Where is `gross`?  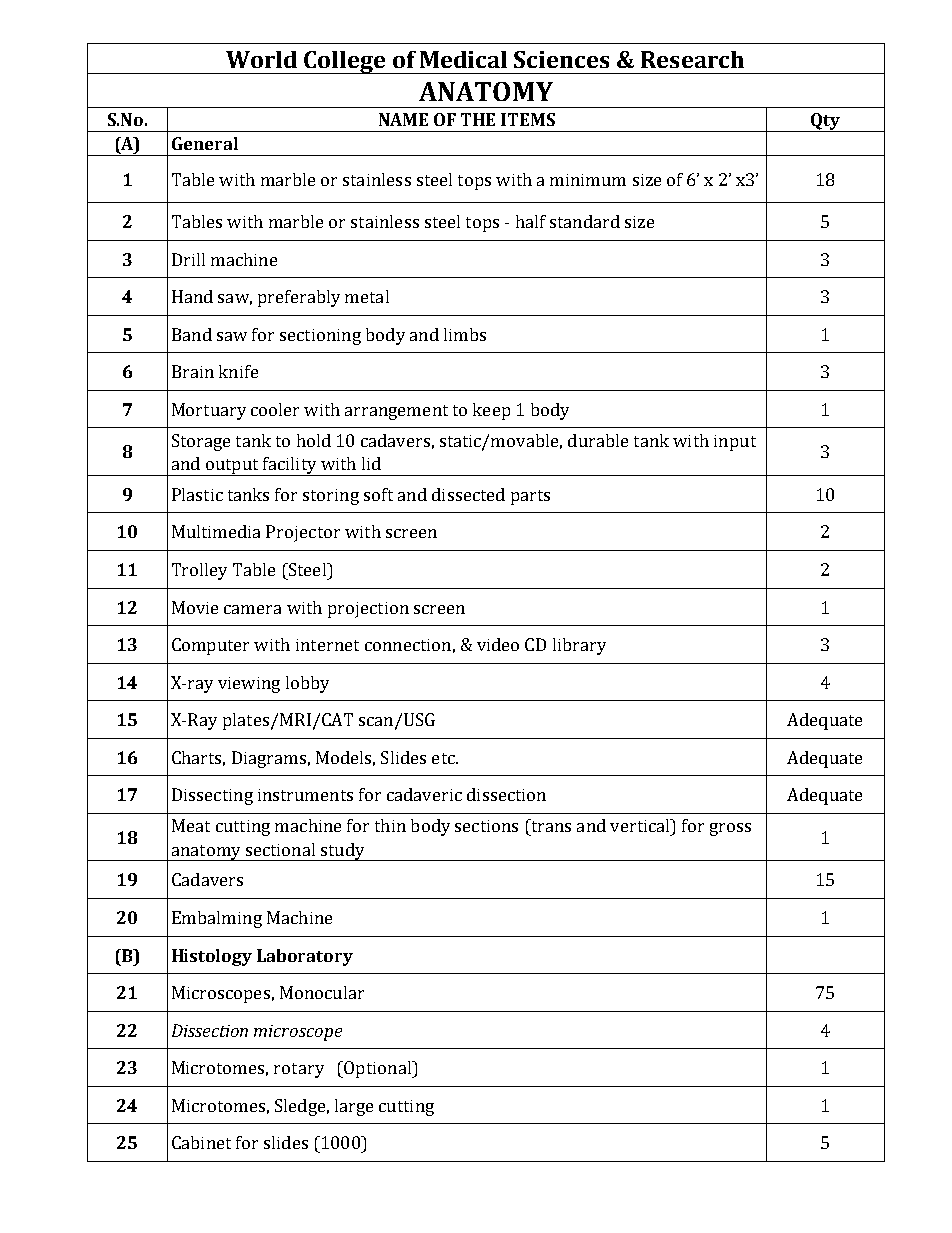
gross is located at coordinates (730, 829).
